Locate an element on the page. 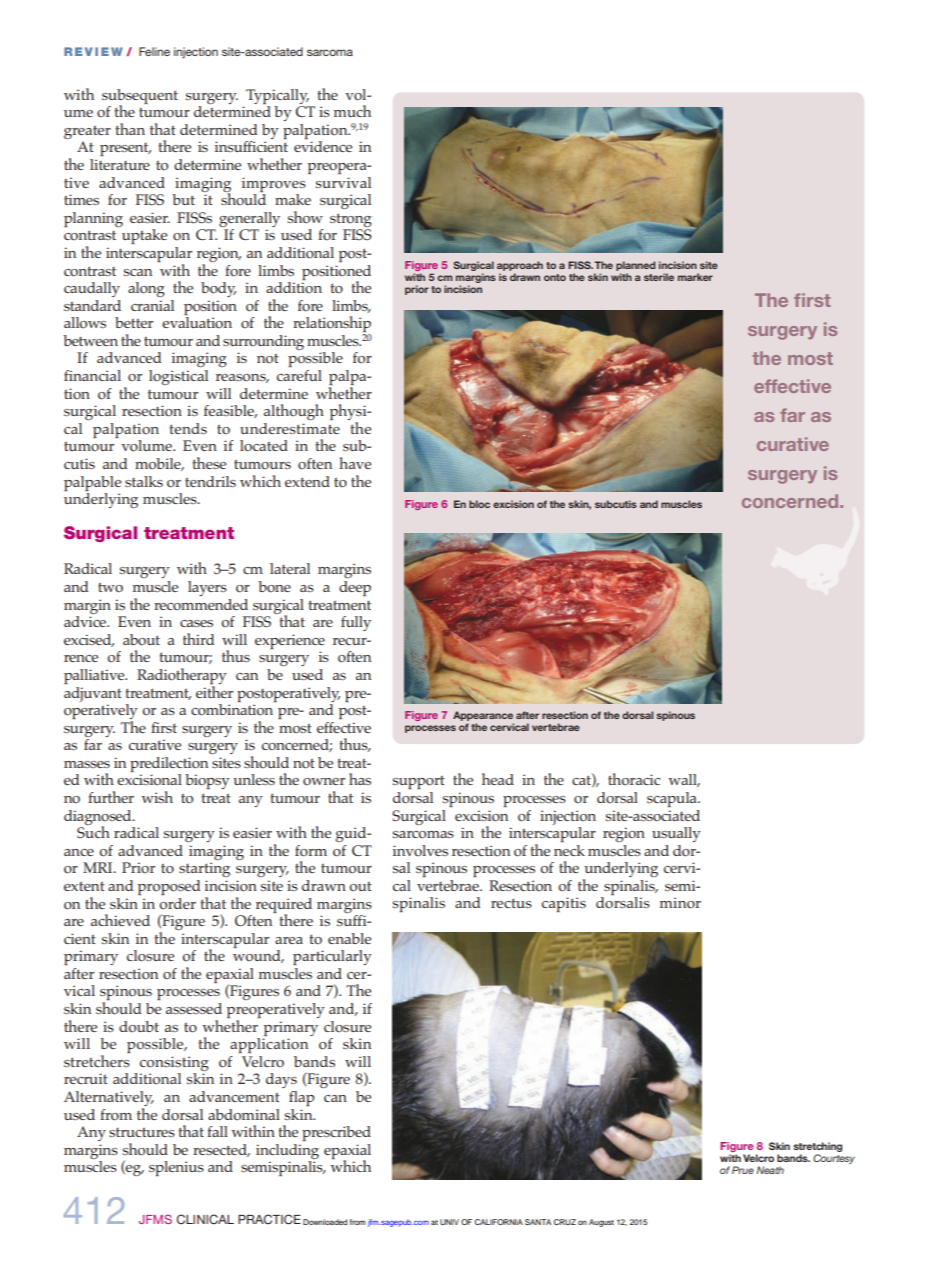 The image size is (952, 1268). third is located at coordinates (199, 639).
